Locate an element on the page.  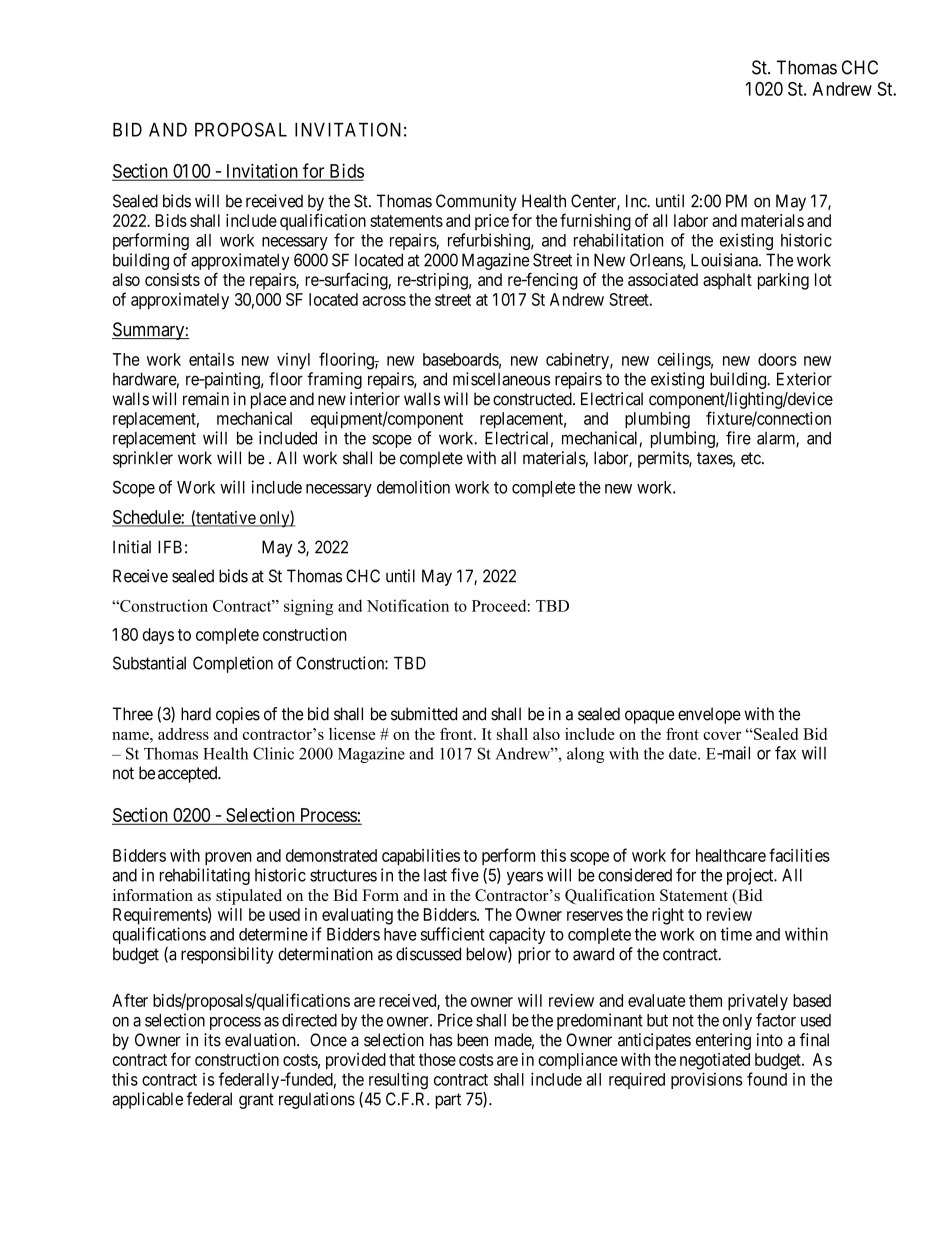
Notification is located at coordinates (408, 605).
